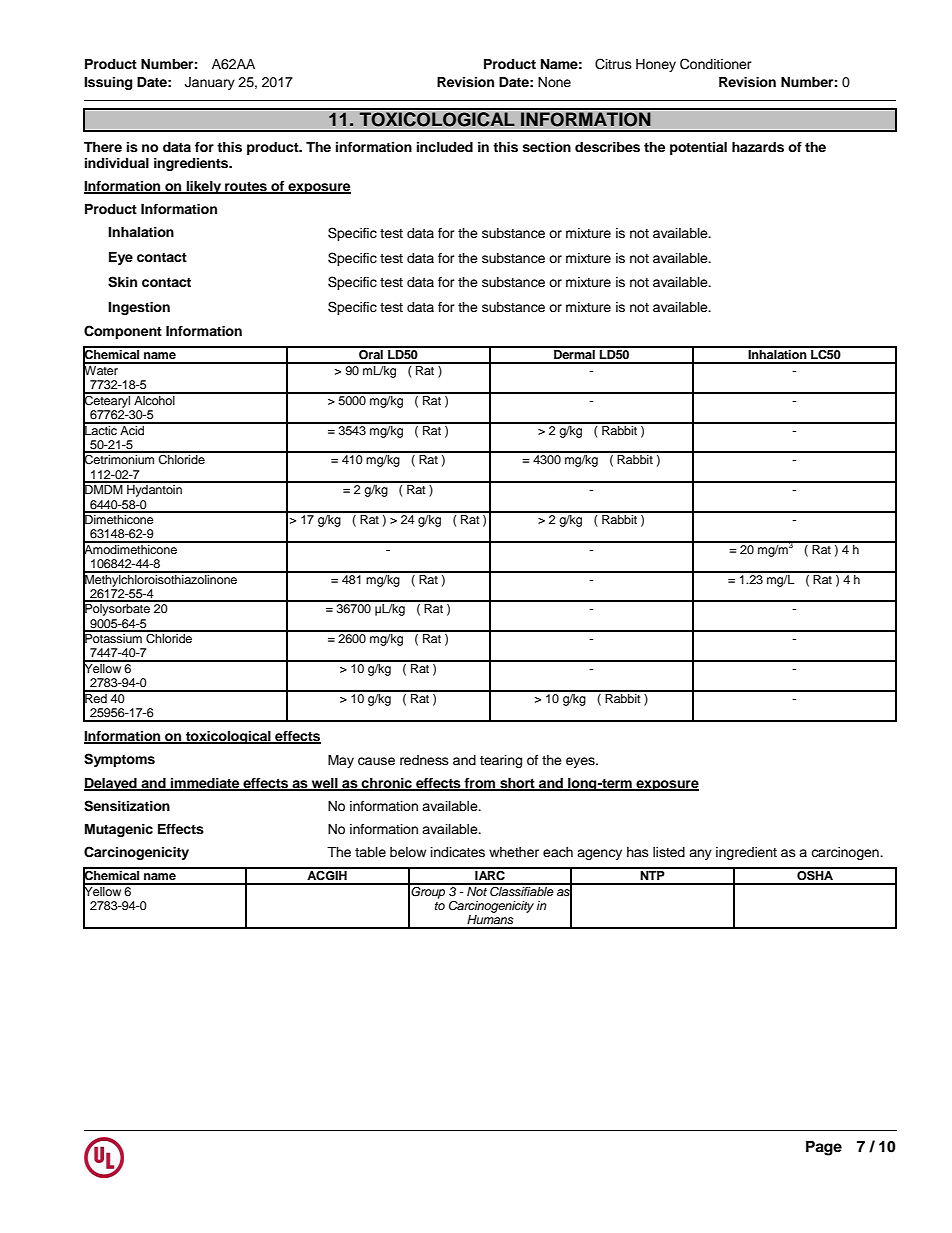  I want to click on any, so click(700, 854).
